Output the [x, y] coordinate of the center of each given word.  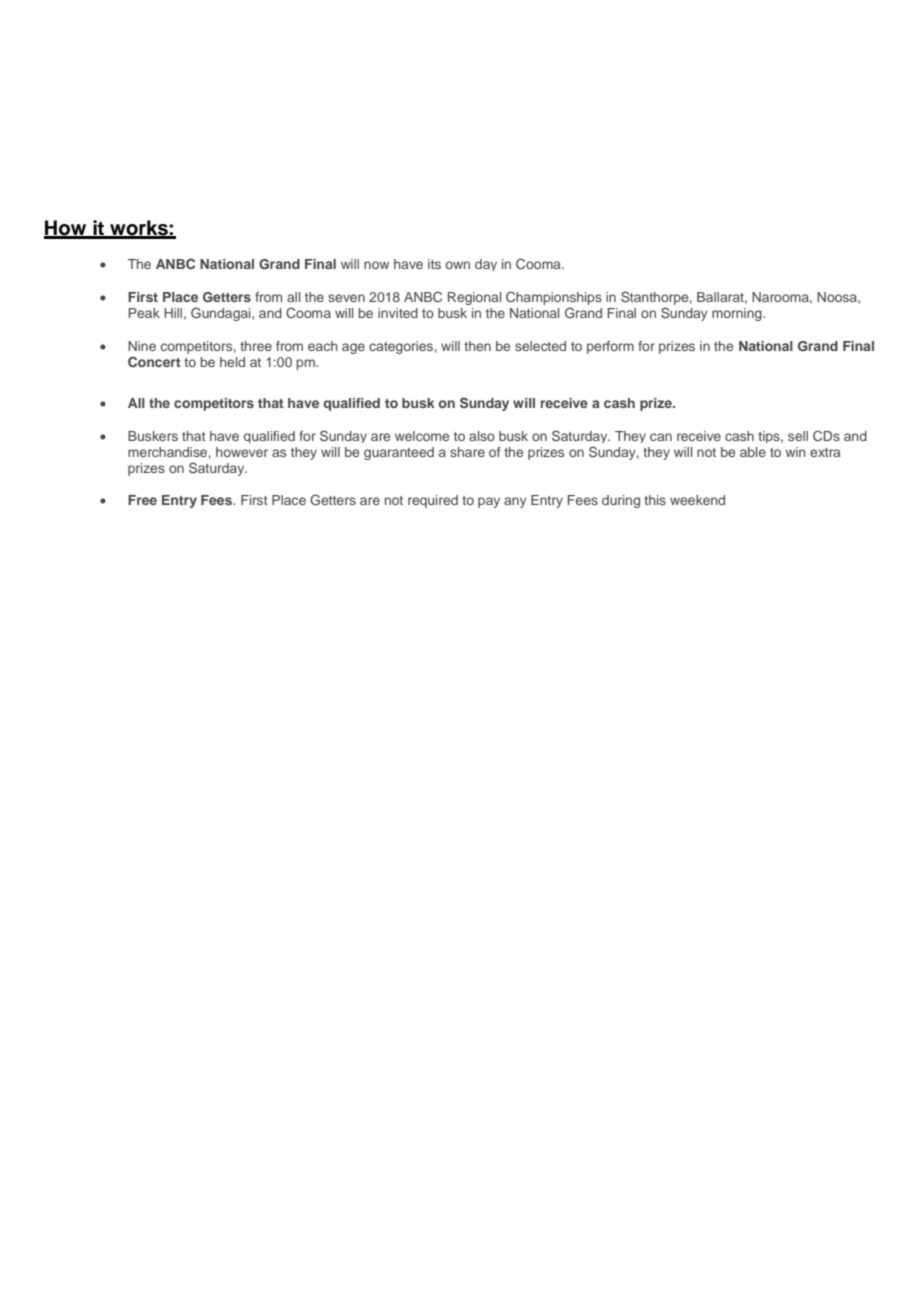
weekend [697, 500]
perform [610, 347]
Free [142, 500]
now [376, 265]
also [482, 436]
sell [798, 436]
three [256, 346]
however [242, 452]
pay [489, 502]
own [457, 265]
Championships [554, 298]
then [477, 346]
